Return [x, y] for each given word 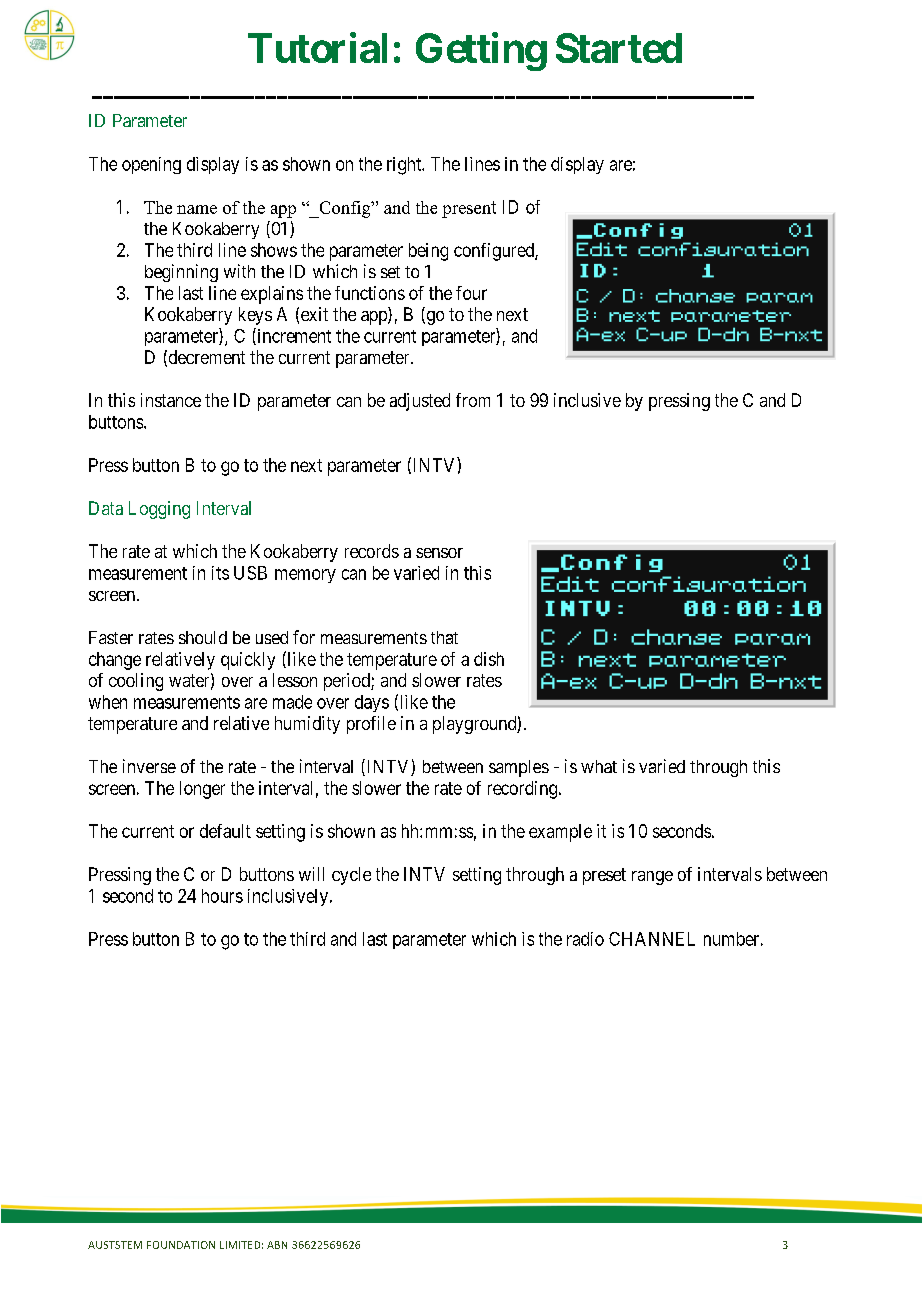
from [473, 400]
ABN [277, 1245]
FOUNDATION [181, 1245]
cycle [351, 876]
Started [619, 48]
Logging [159, 510]
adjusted [420, 402]
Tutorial [317, 47]
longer [202, 790]
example [560, 833]
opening [151, 165]
